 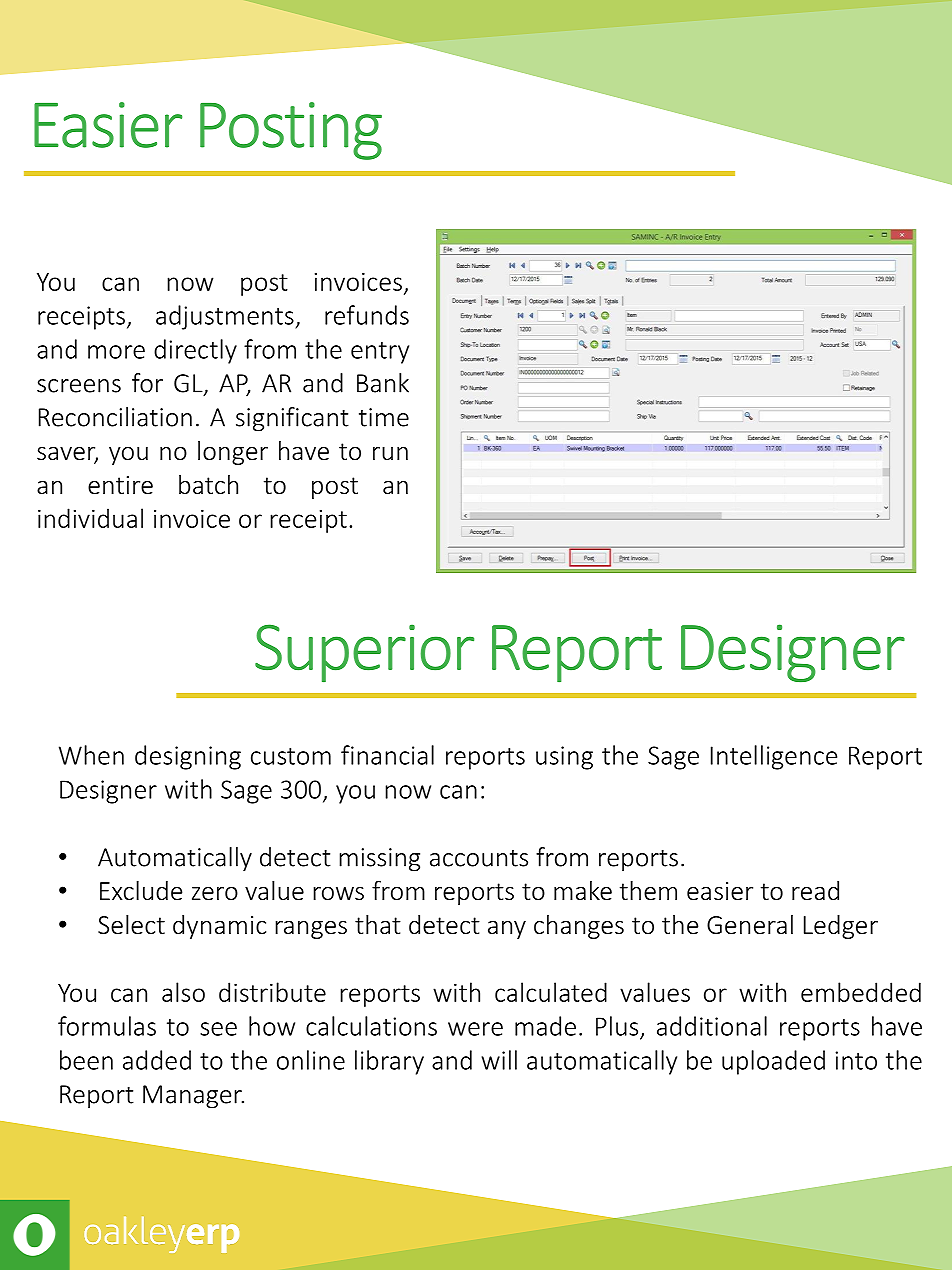 What do you see at coordinates (195, 351) in the document?
I see `directly` at bounding box center [195, 351].
